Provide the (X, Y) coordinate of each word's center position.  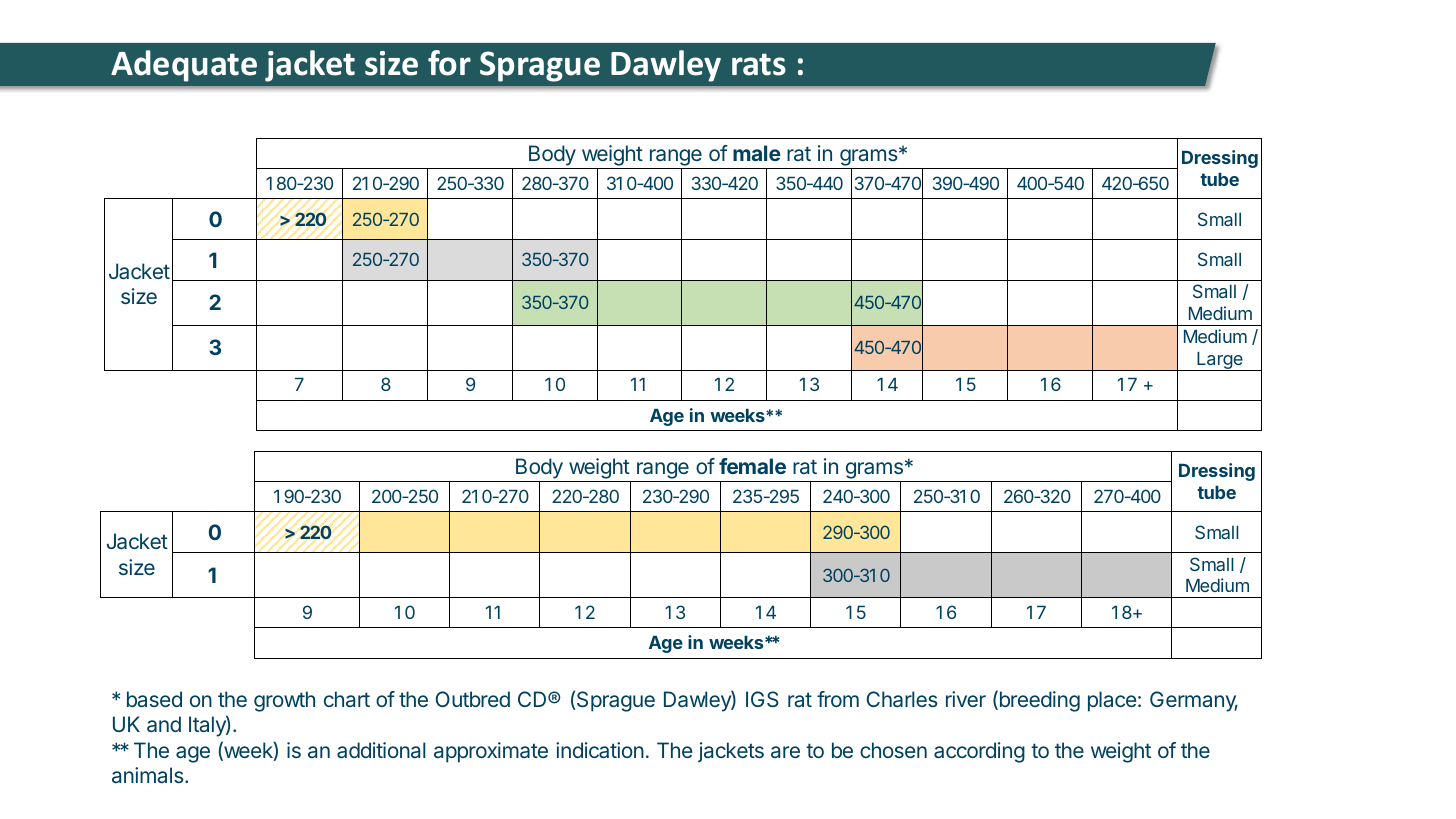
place (1112, 701)
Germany (1194, 701)
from (838, 699)
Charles (902, 699)
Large (1220, 361)
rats (759, 64)
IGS (762, 699)
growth (284, 701)
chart (347, 699)
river (966, 699)
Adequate (184, 66)
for (449, 63)
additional (381, 750)
